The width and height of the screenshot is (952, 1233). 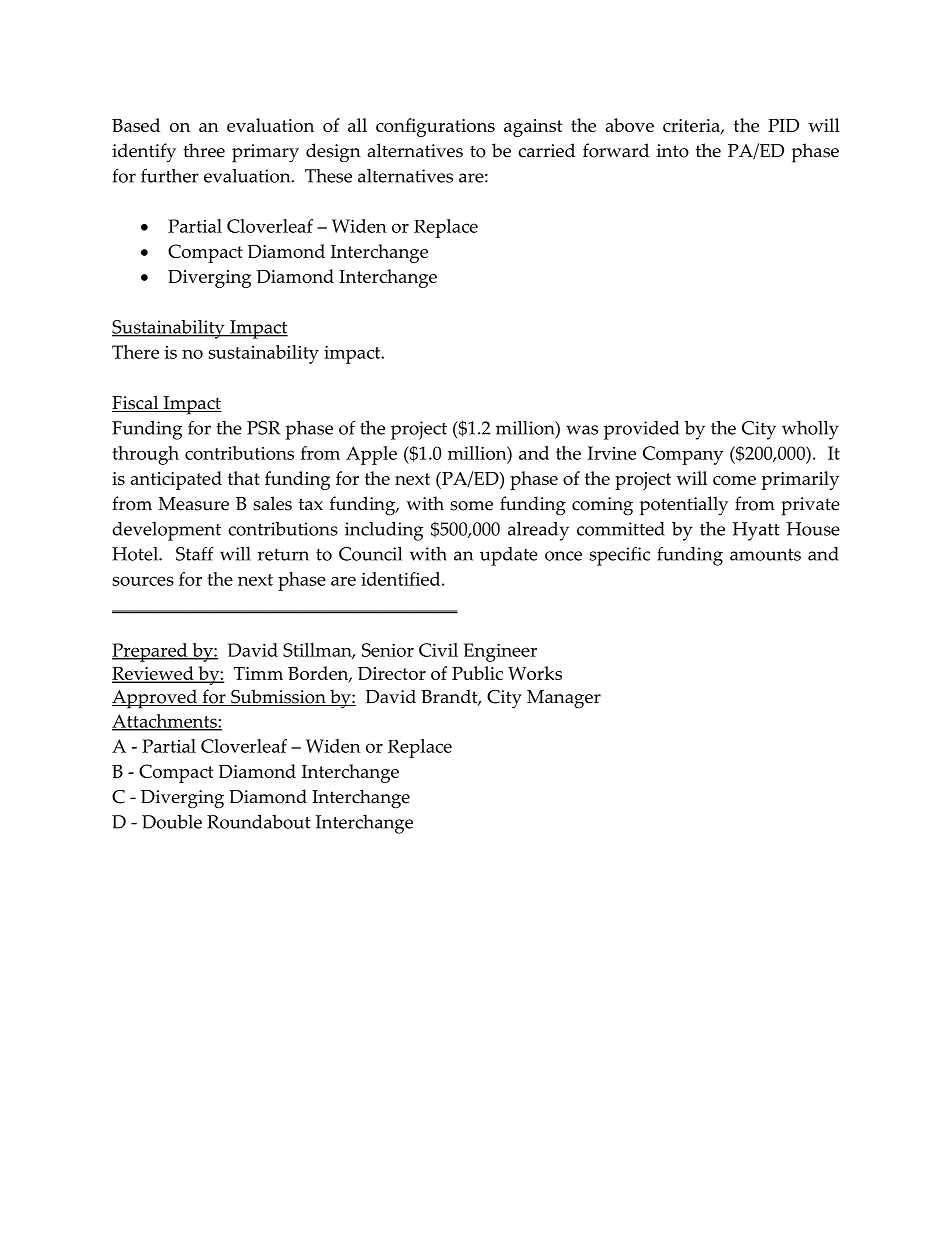 What do you see at coordinates (204, 150) in the screenshot?
I see `three` at bounding box center [204, 150].
